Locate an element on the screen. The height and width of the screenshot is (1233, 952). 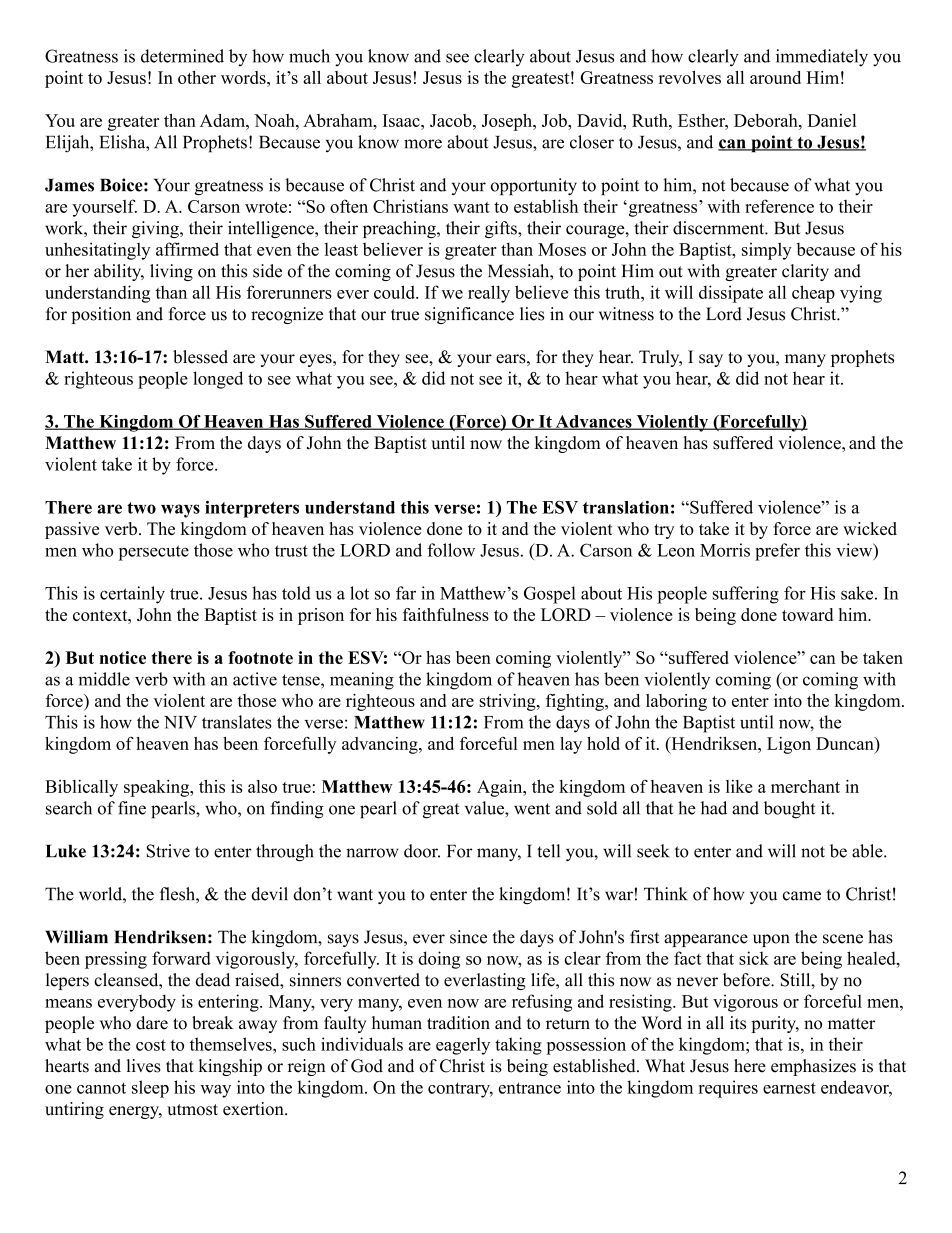
sleep is located at coordinates (150, 1089).
